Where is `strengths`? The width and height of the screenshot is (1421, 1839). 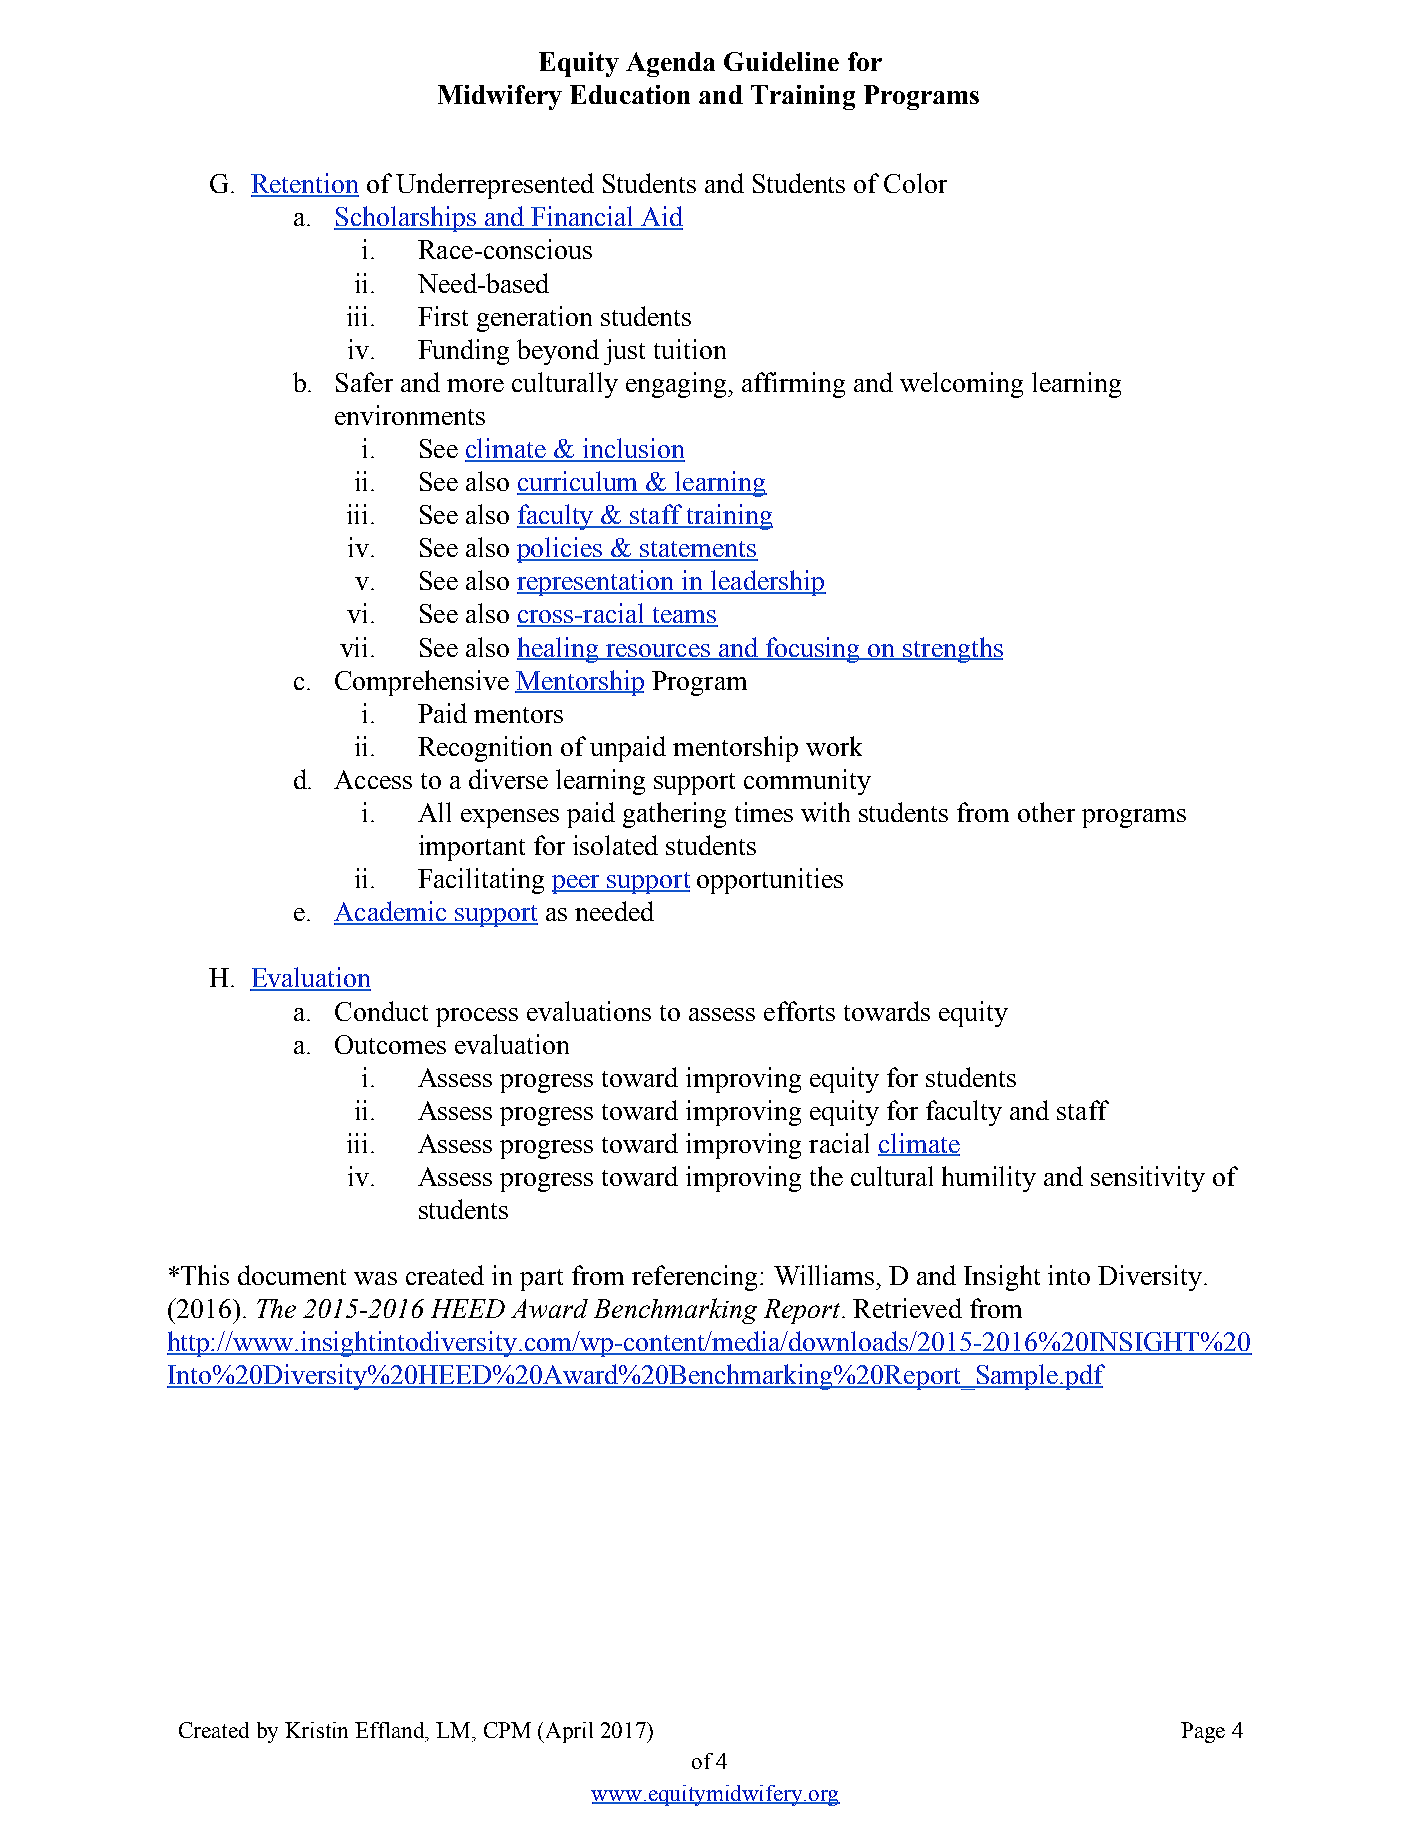 strengths is located at coordinates (952, 650).
